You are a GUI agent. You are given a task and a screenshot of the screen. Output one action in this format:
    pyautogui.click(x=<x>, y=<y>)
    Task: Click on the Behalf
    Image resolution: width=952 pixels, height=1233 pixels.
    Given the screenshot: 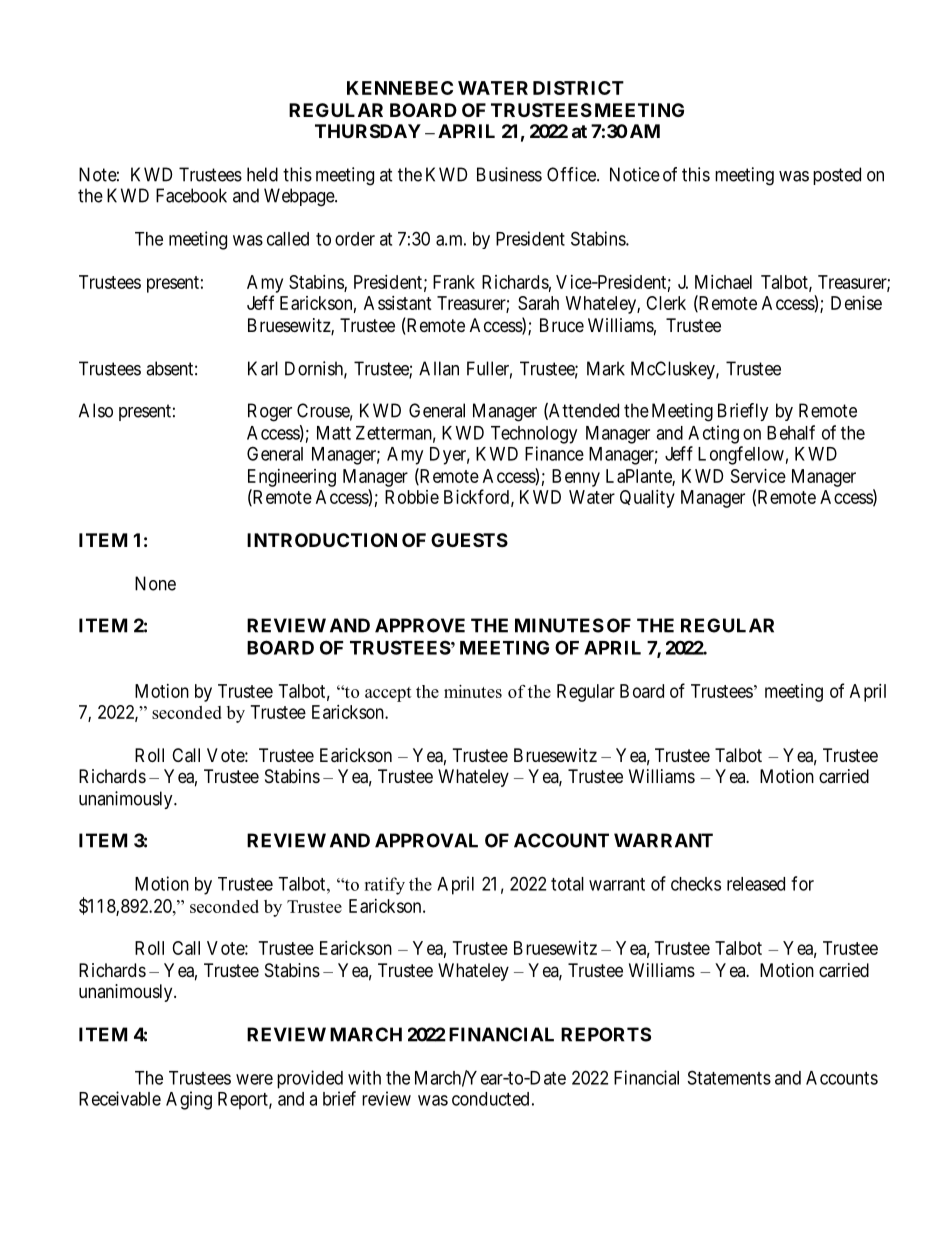 What is the action you would take?
    pyautogui.click(x=791, y=432)
